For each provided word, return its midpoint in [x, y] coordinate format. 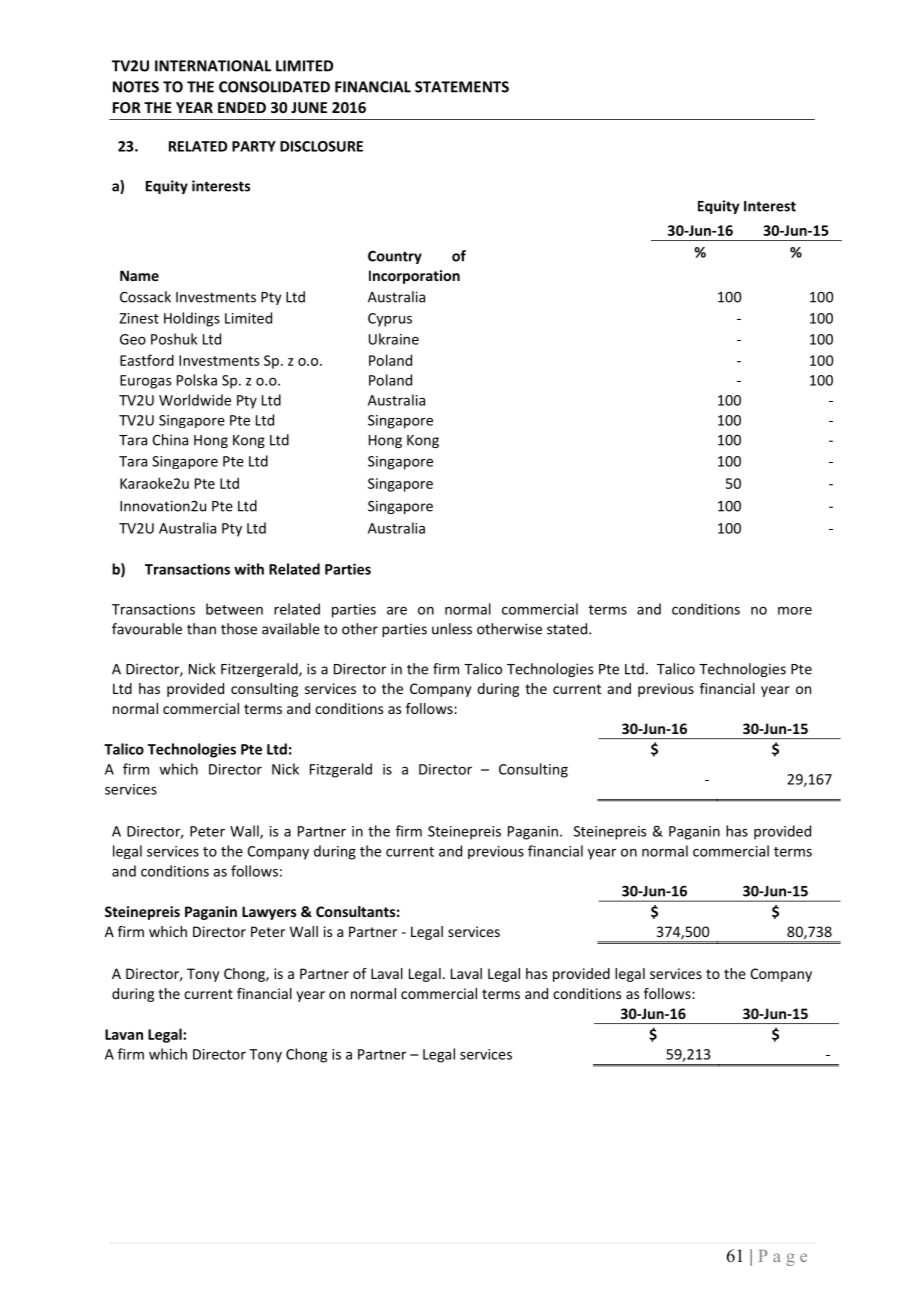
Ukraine [394, 339]
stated [568, 629]
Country [395, 257]
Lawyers [269, 913]
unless [452, 629]
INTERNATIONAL [213, 66]
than [201, 629]
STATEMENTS [462, 87]
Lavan [124, 1034]
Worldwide [195, 400]
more [795, 611]
